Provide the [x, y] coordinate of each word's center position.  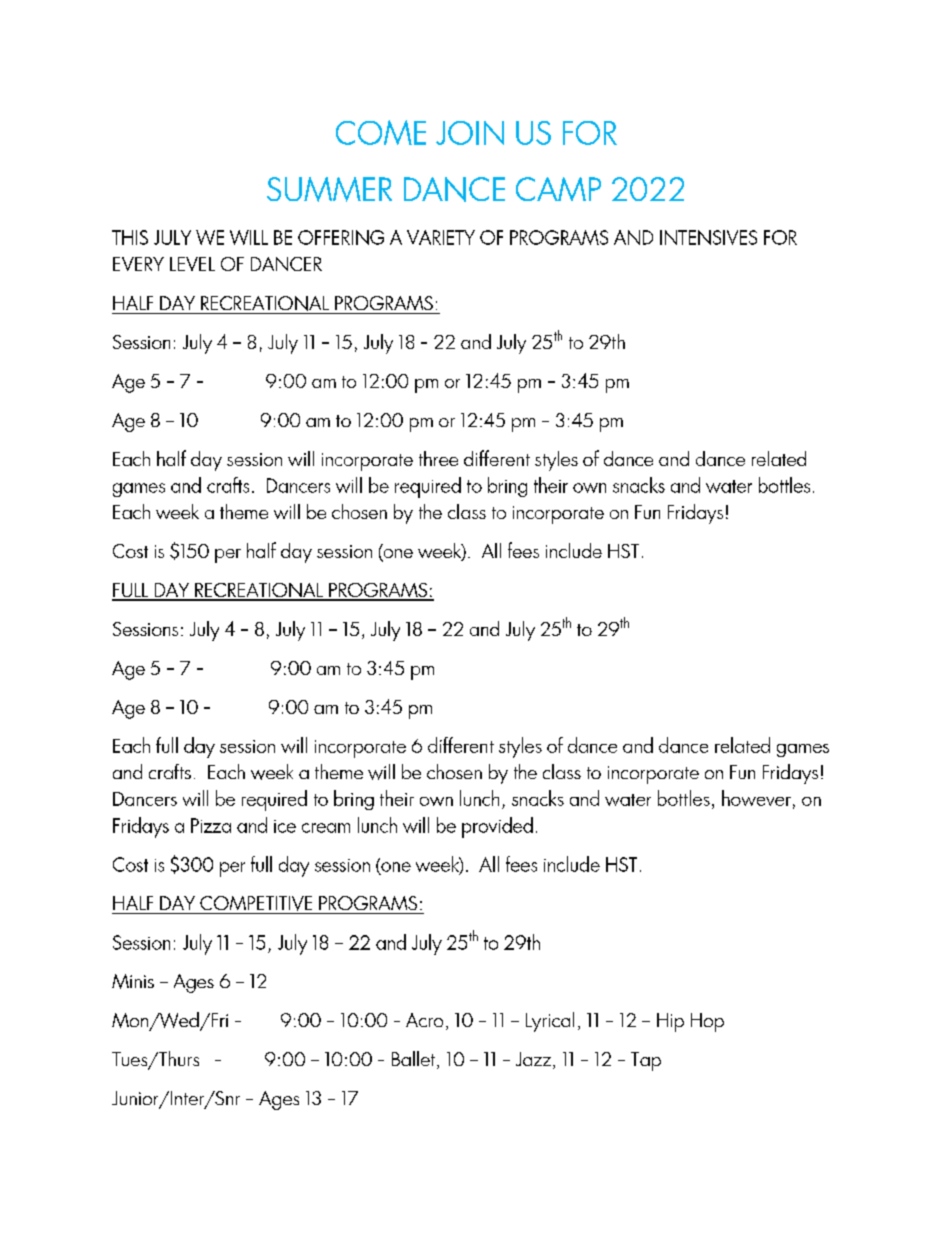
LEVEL [192, 264]
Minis [133, 981]
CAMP [558, 189]
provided [497, 827]
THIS [130, 237]
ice [285, 826]
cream [326, 828]
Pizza [211, 825]
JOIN [470, 133]
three [438, 458]
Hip [670, 1022]
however [756, 798]
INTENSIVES [708, 237]
